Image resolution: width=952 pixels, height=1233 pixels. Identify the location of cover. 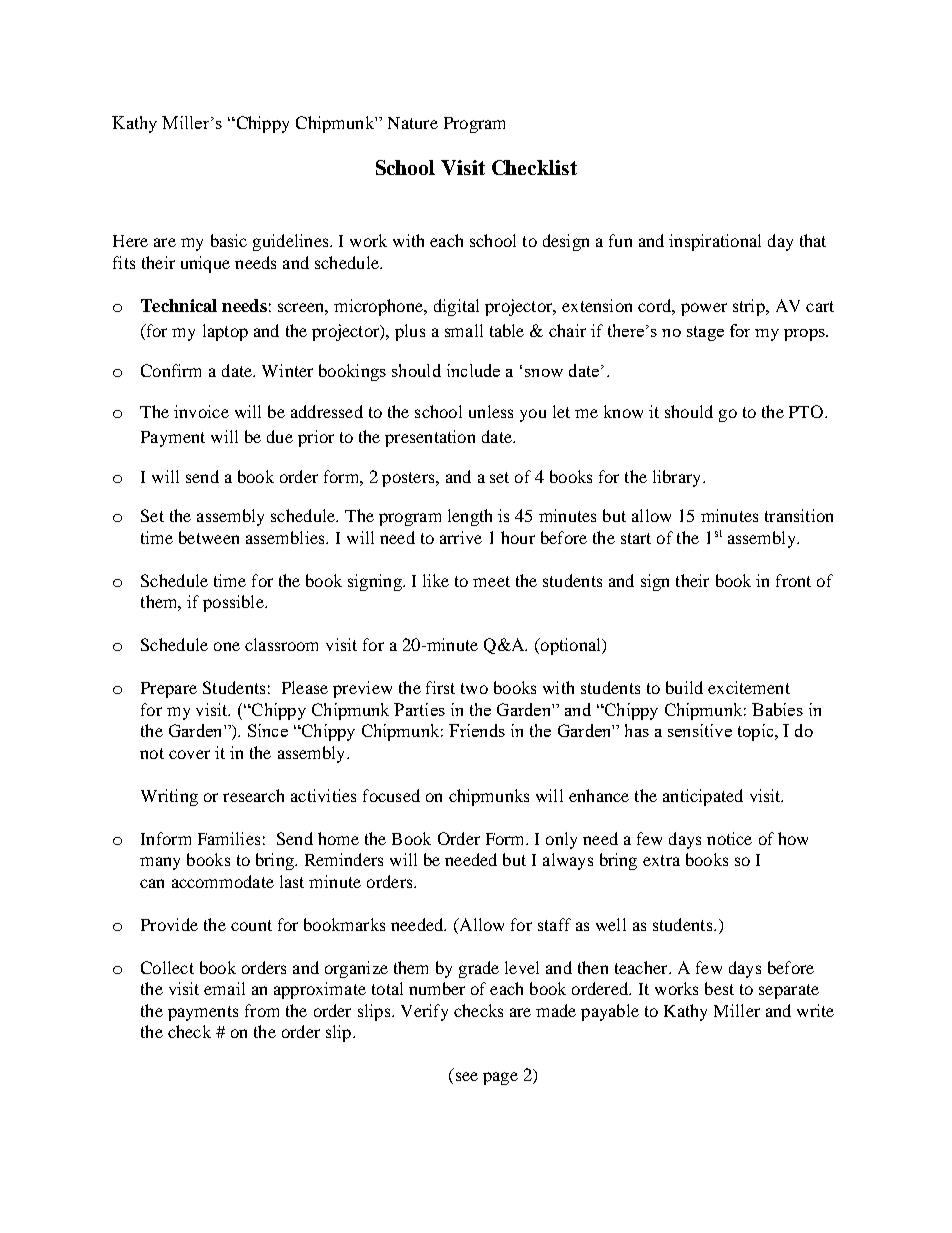
(189, 754).
